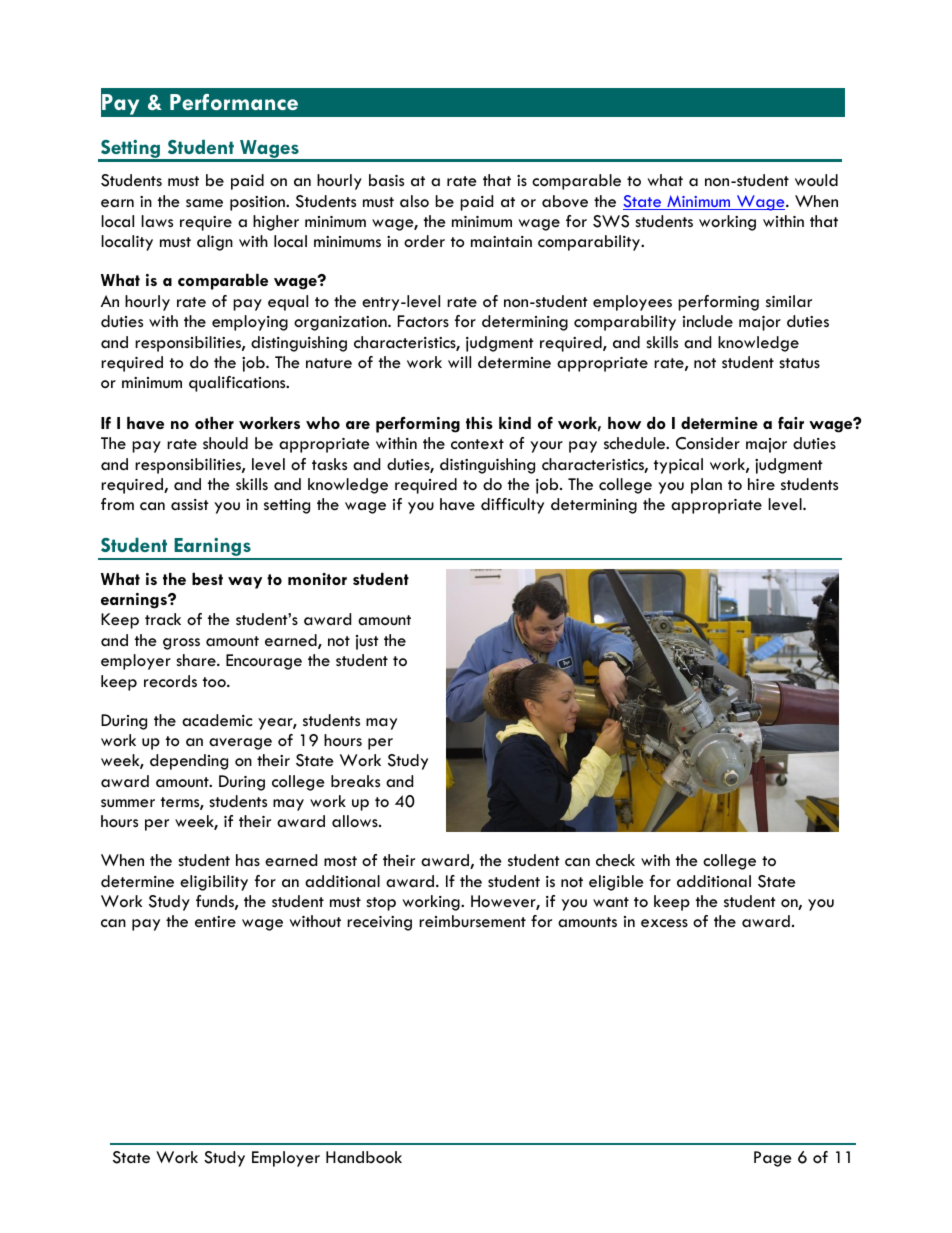 This image has height=1233, width=952. Describe the element at coordinates (708, 443) in the image. I see `Consider` at that location.
